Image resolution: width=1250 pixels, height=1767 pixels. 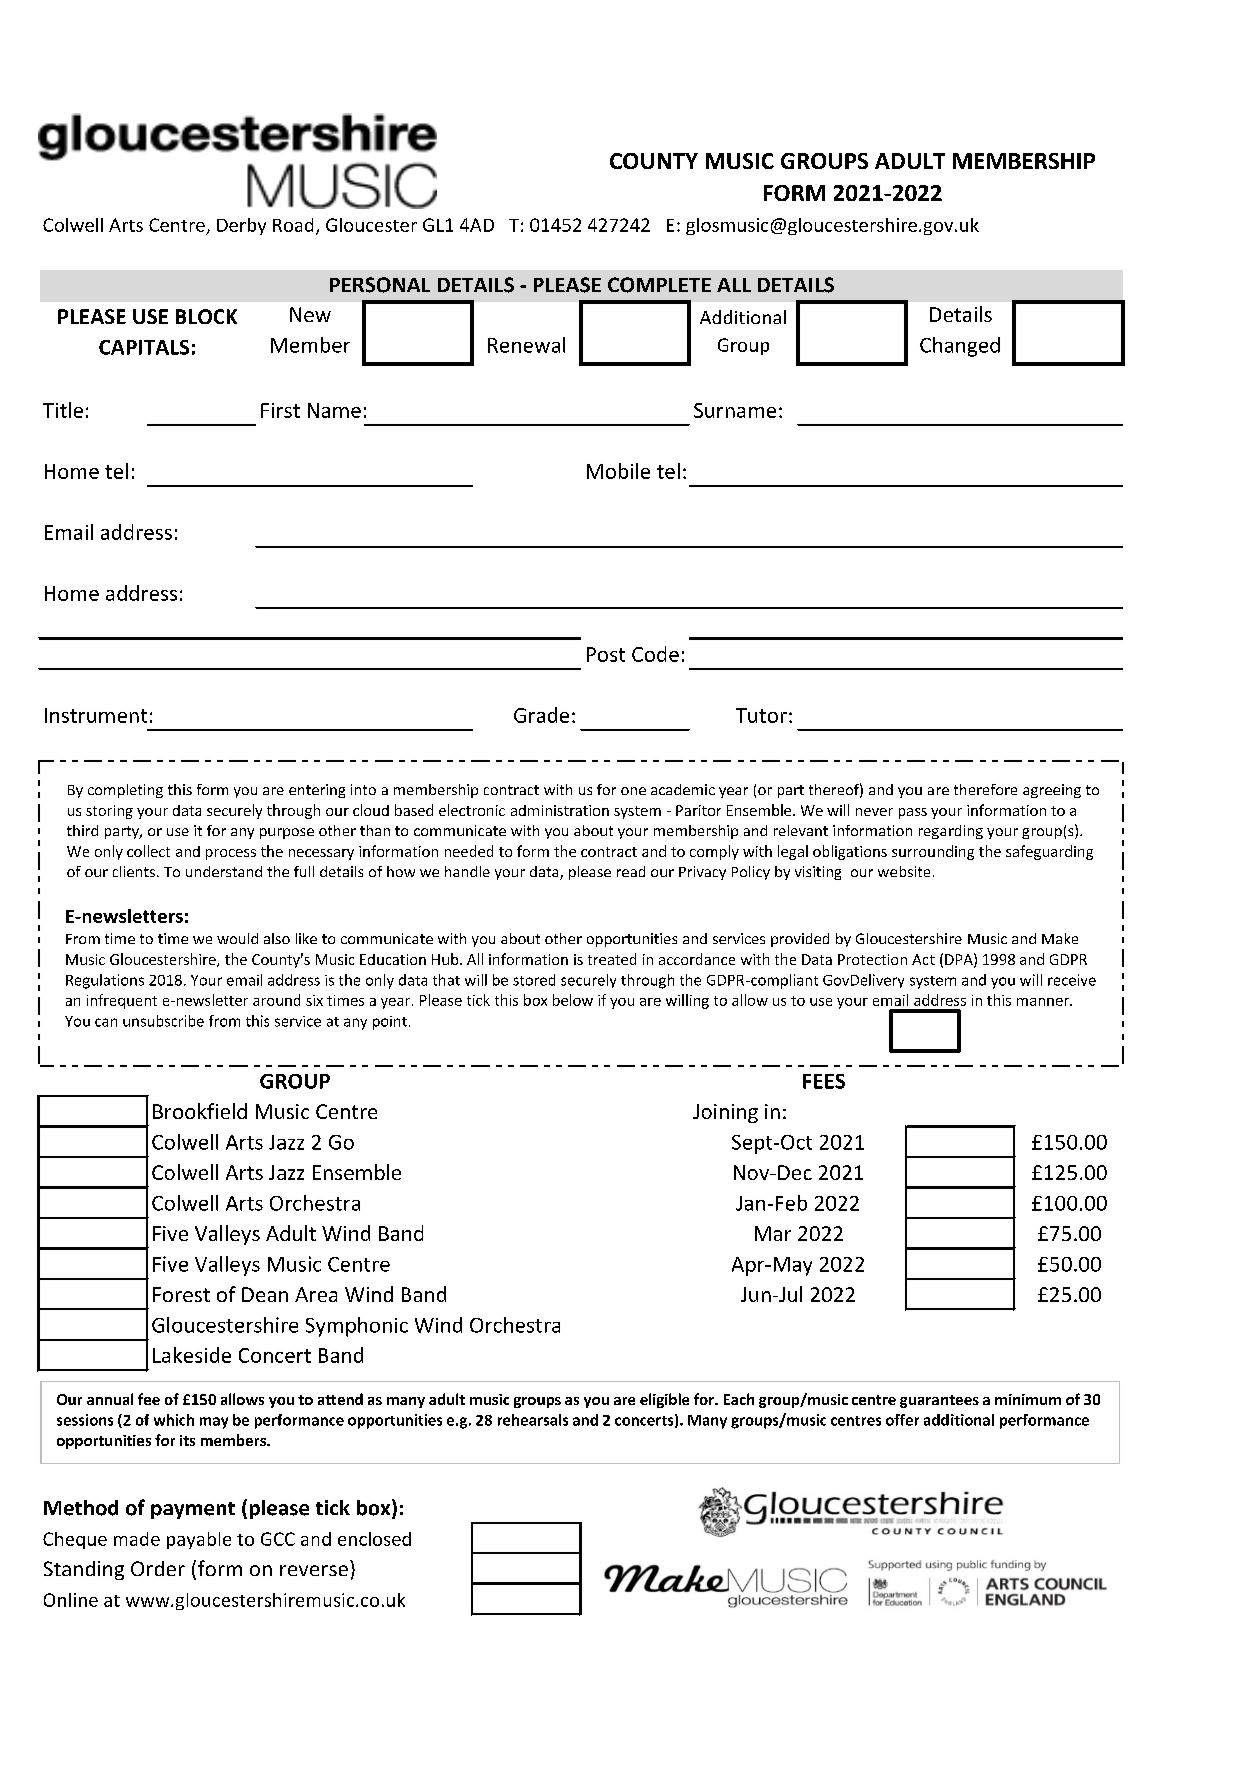 What do you see at coordinates (960, 347) in the screenshot?
I see `Changed` at bounding box center [960, 347].
